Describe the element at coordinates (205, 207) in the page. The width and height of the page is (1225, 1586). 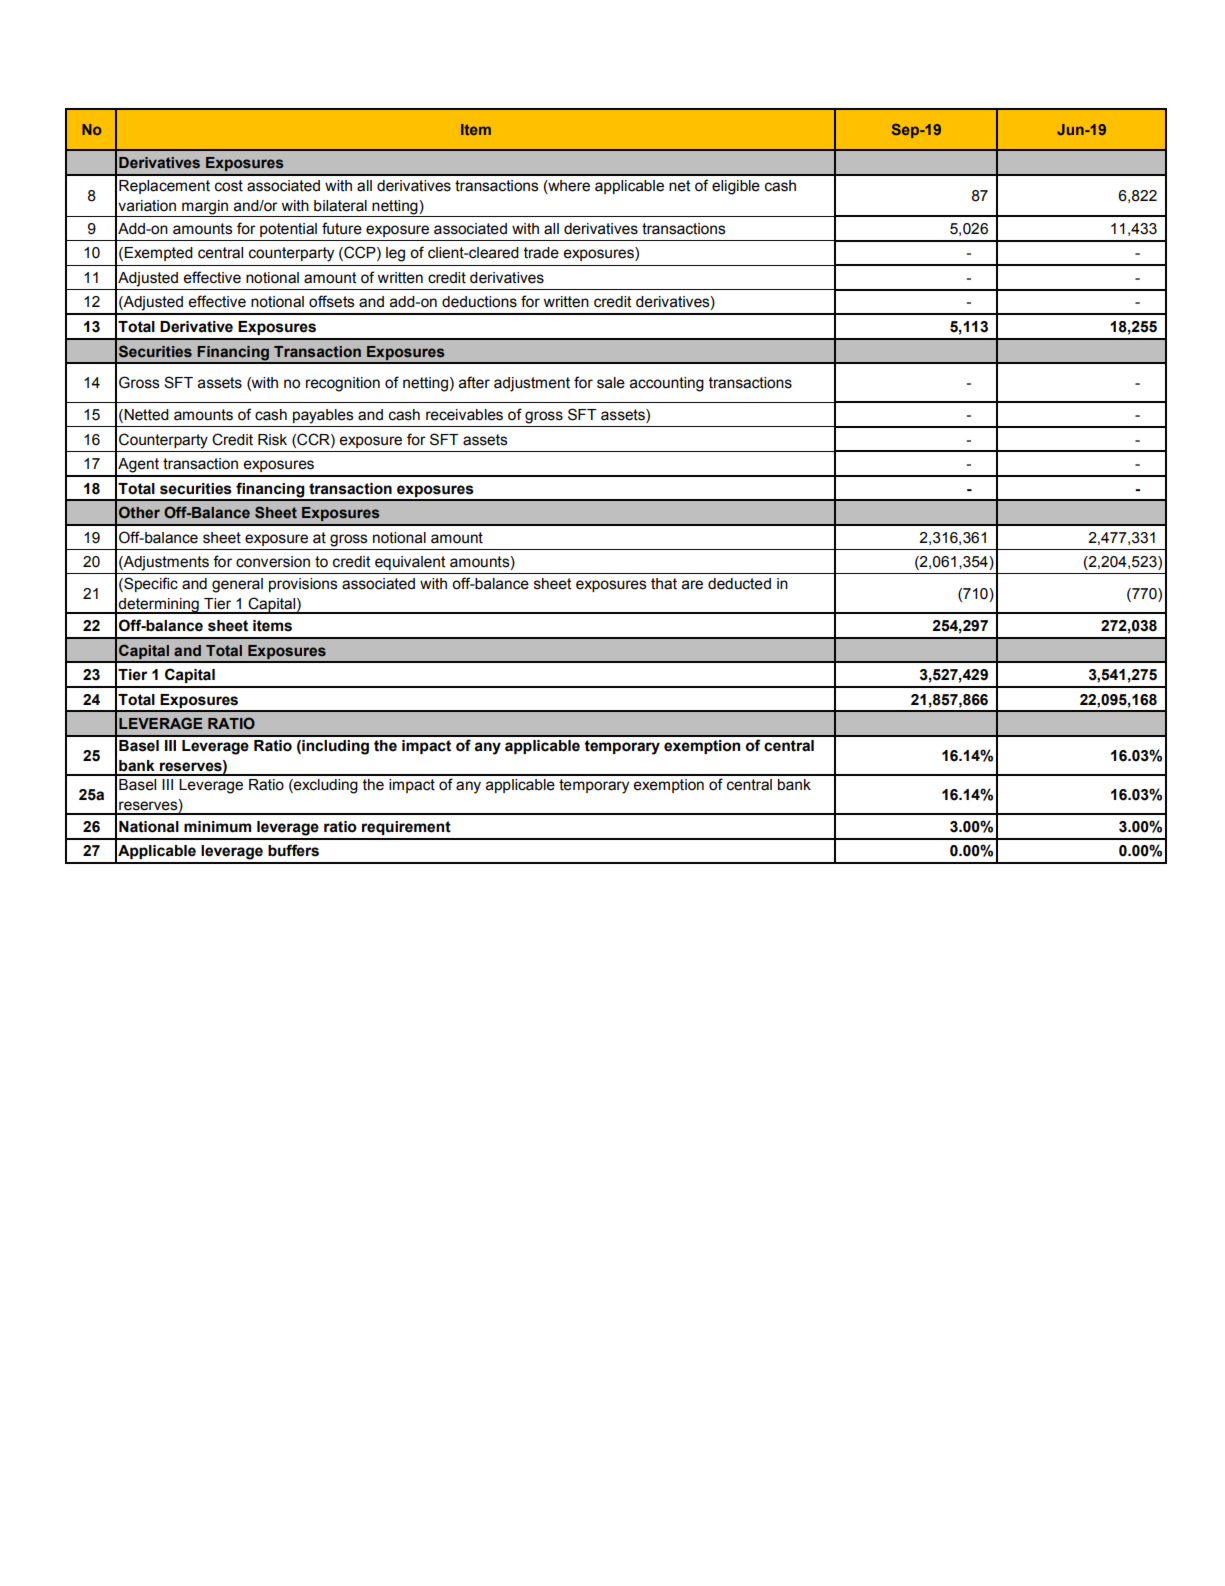
I see `margin` at that location.
